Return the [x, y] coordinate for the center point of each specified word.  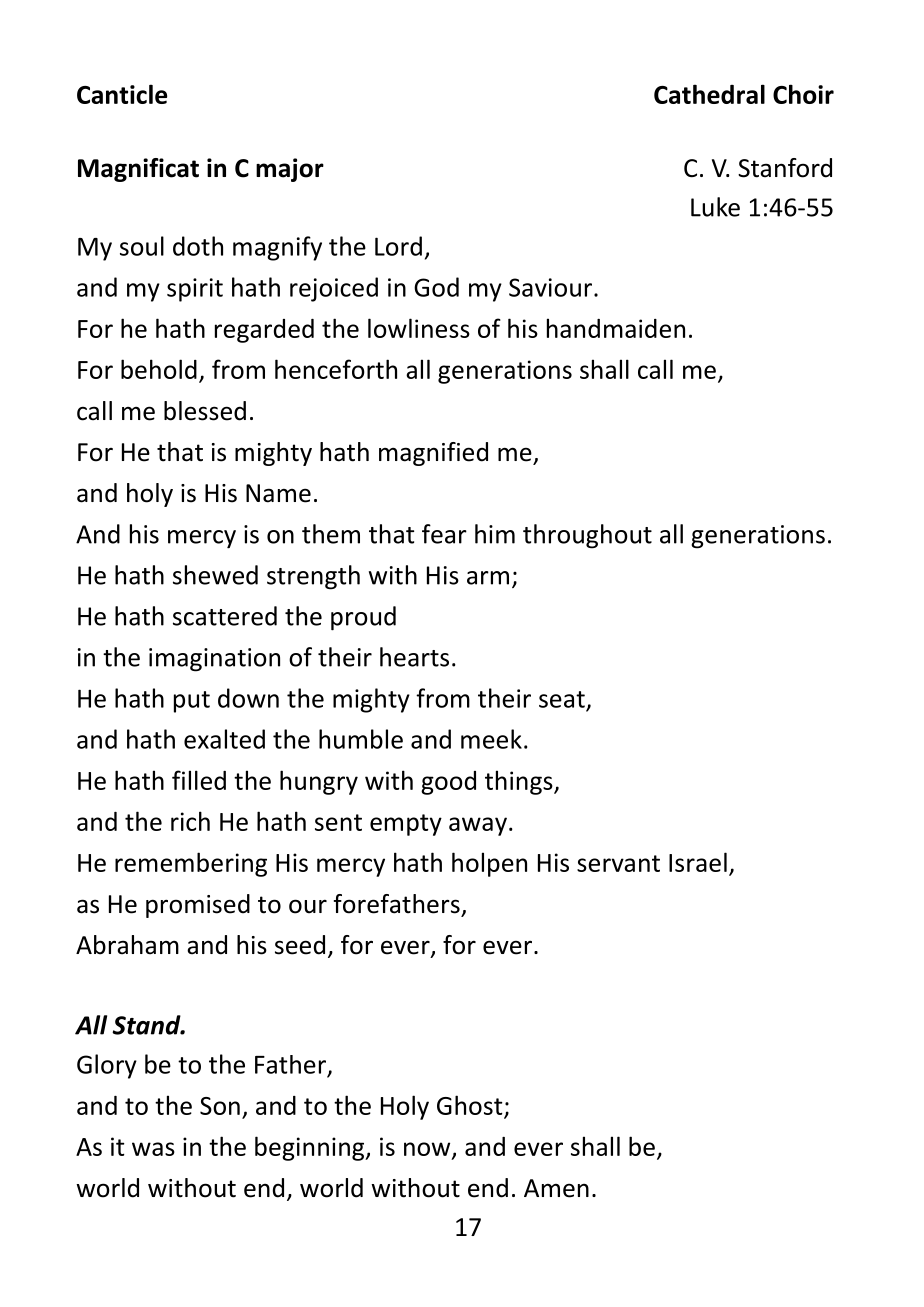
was [153, 1149]
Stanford [785, 168]
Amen [556, 1188]
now [428, 1150]
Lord [398, 246]
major [290, 170]
